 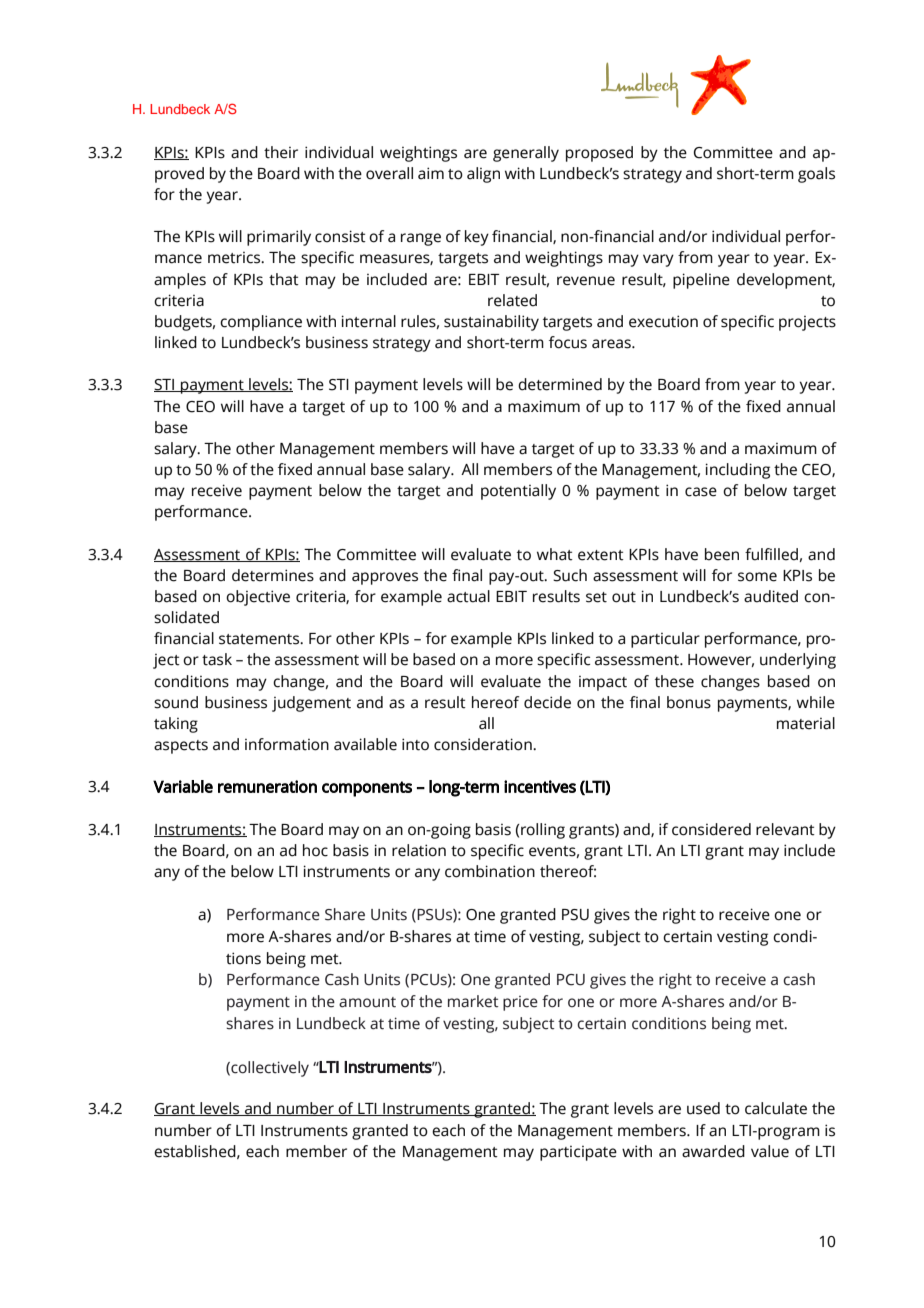 What do you see at coordinates (281, 152) in the document?
I see `their` at bounding box center [281, 152].
